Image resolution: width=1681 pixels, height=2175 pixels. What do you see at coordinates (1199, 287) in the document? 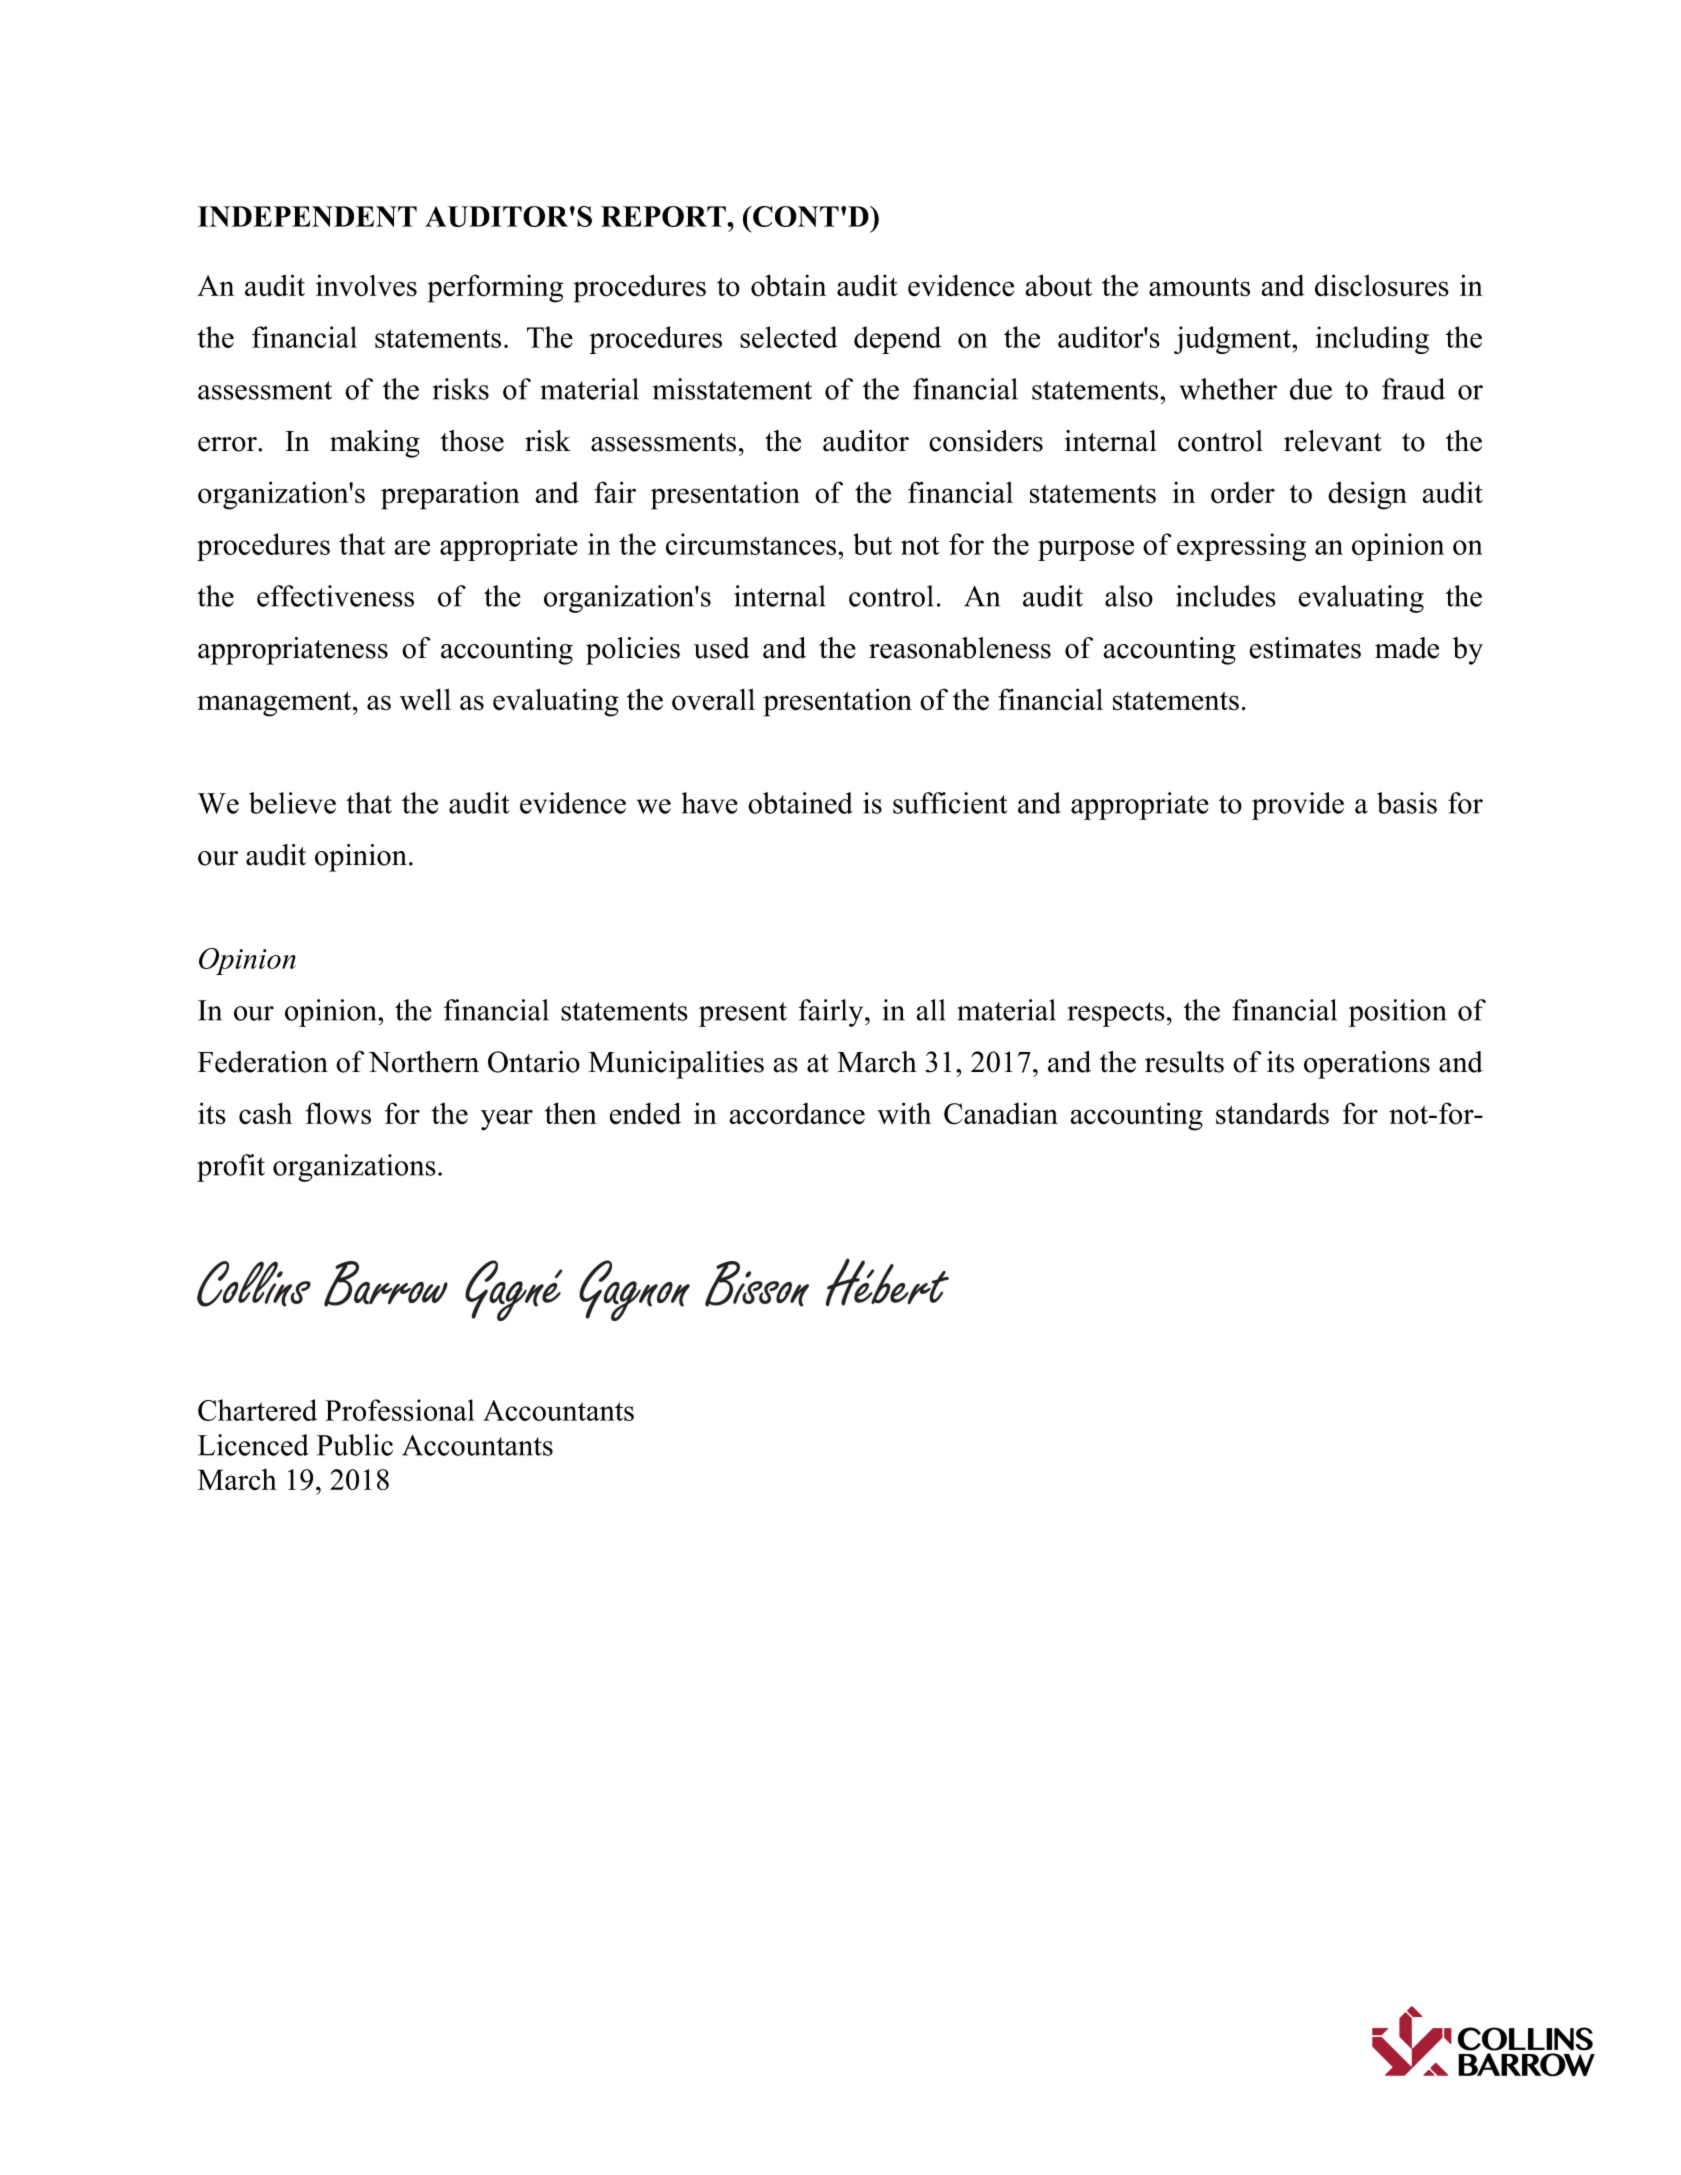
I see `amounts` at bounding box center [1199, 287].
